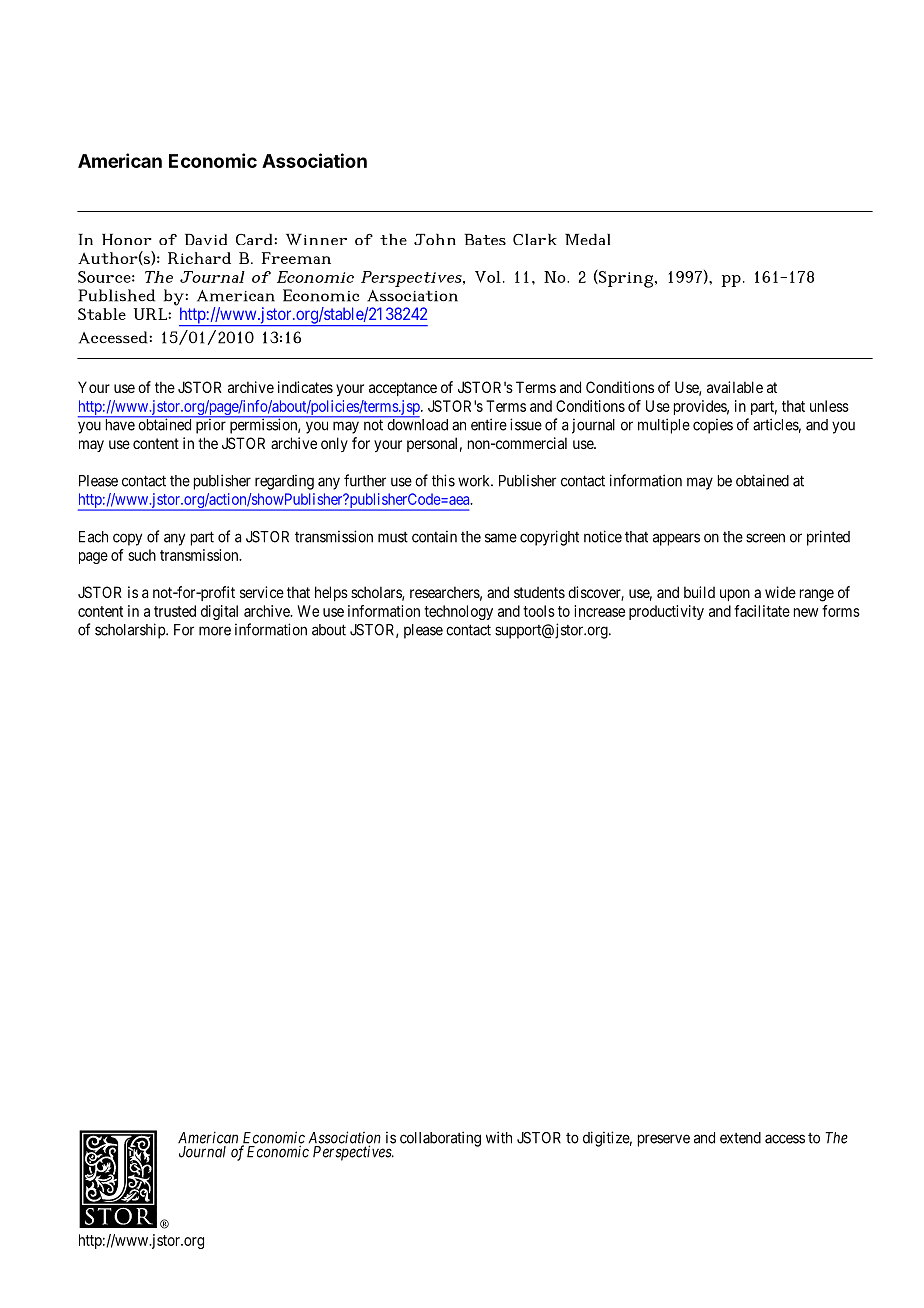 This document has width=924, height=1308. Describe the element at coordinates (499, 1137) in the document. I see `with` at that location.
